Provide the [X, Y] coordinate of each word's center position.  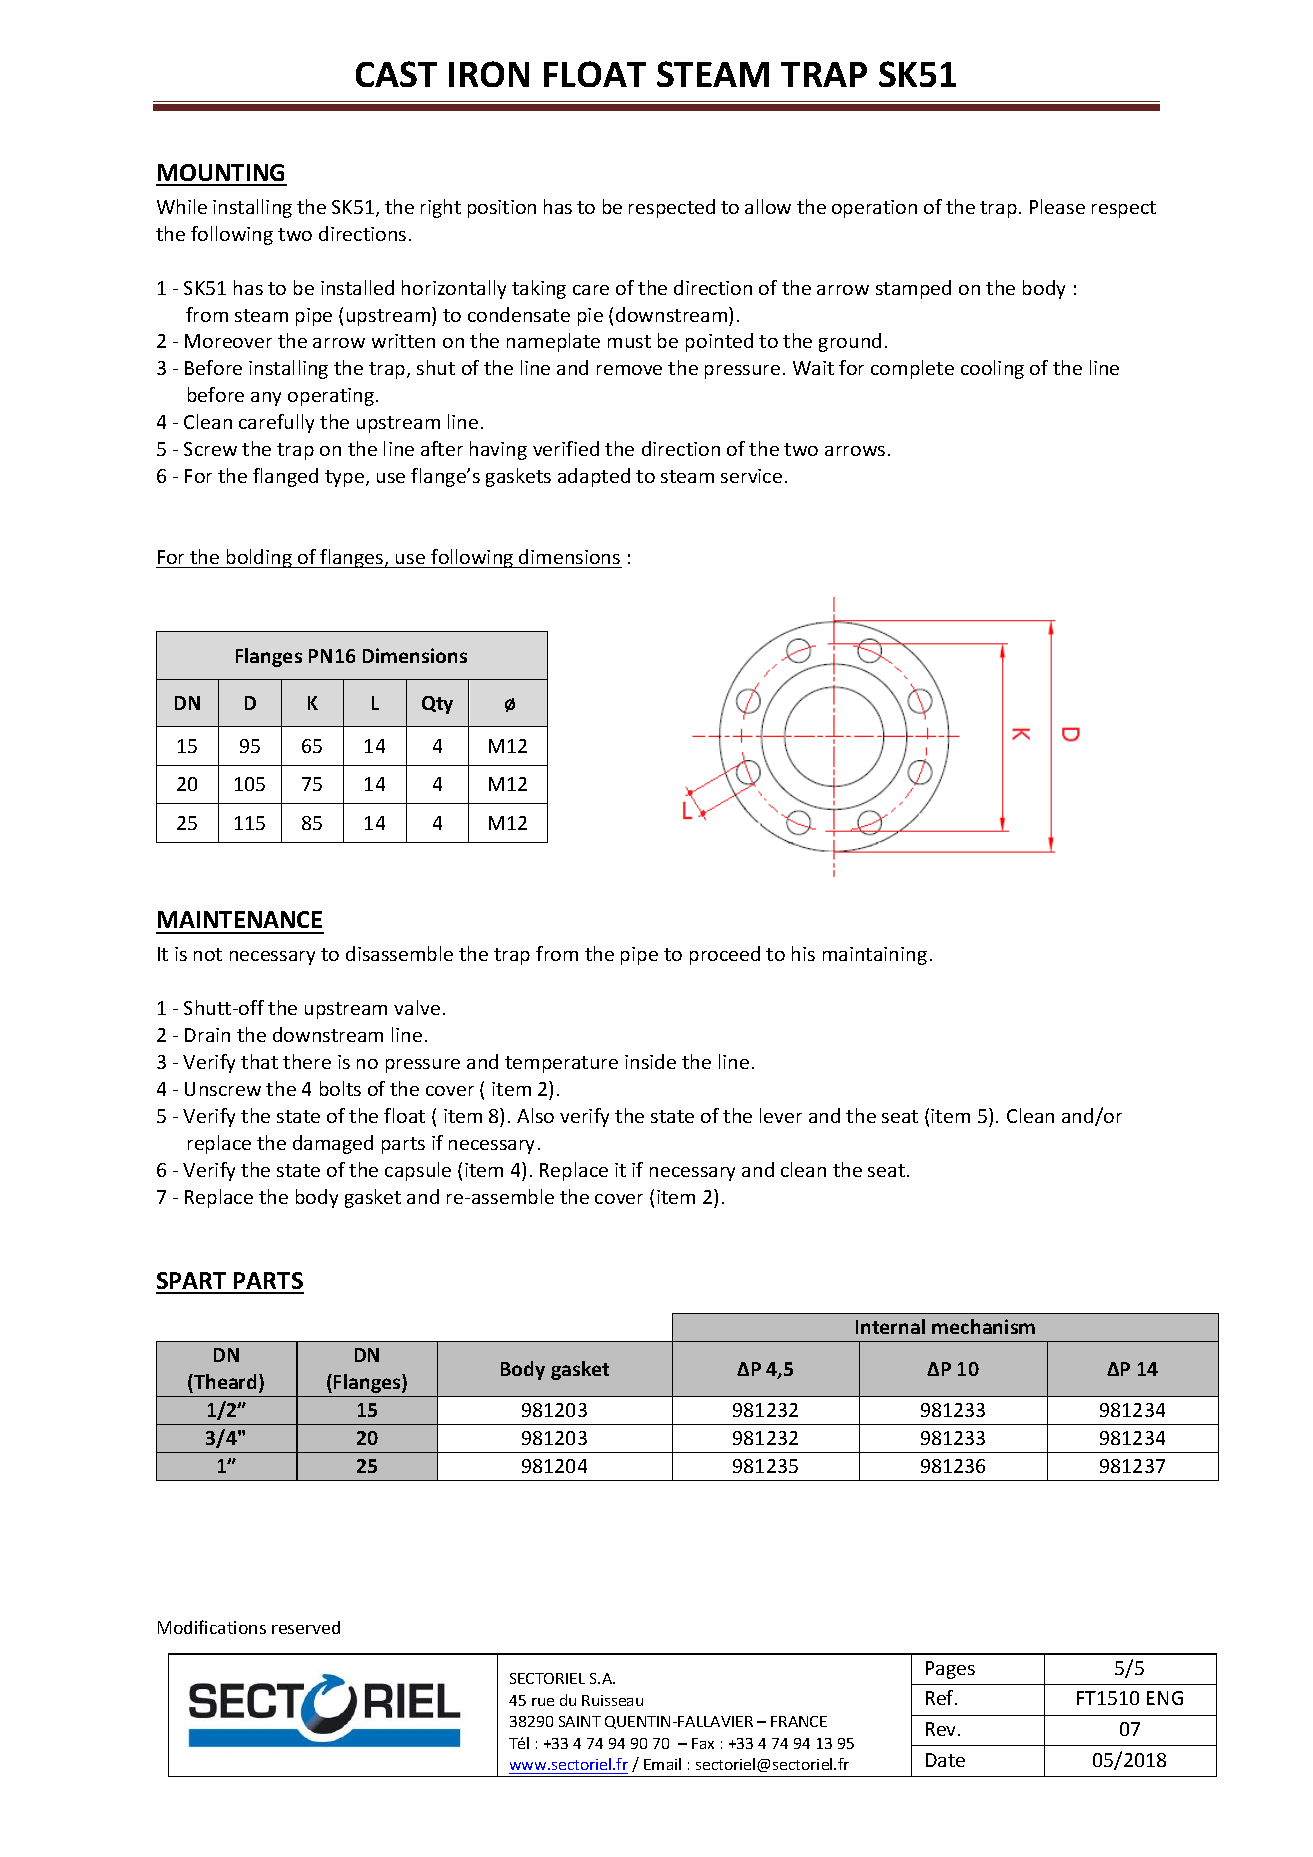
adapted [594, 477]
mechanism [983, 1326]
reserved [306, 1627]
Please [1057, 206]
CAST [396, 74]
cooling [992, 369]
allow [768, 206]
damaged [333, 1144]
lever [781, 1115]
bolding [259, 558]
